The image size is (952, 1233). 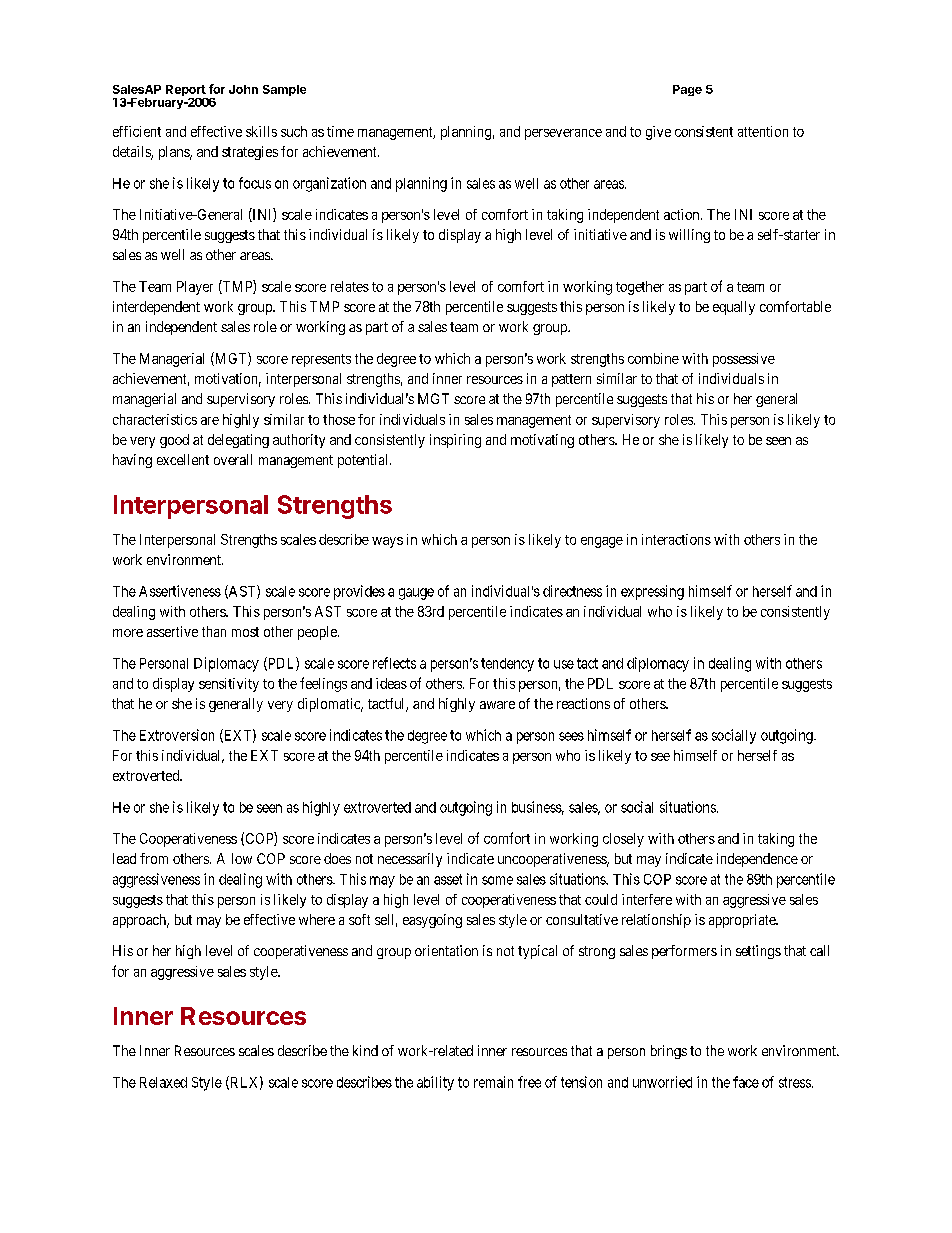 What do you see at coordinates (177, 735) in the screenshot?
I see `Extroversion` at bounding box center [177, 735].
